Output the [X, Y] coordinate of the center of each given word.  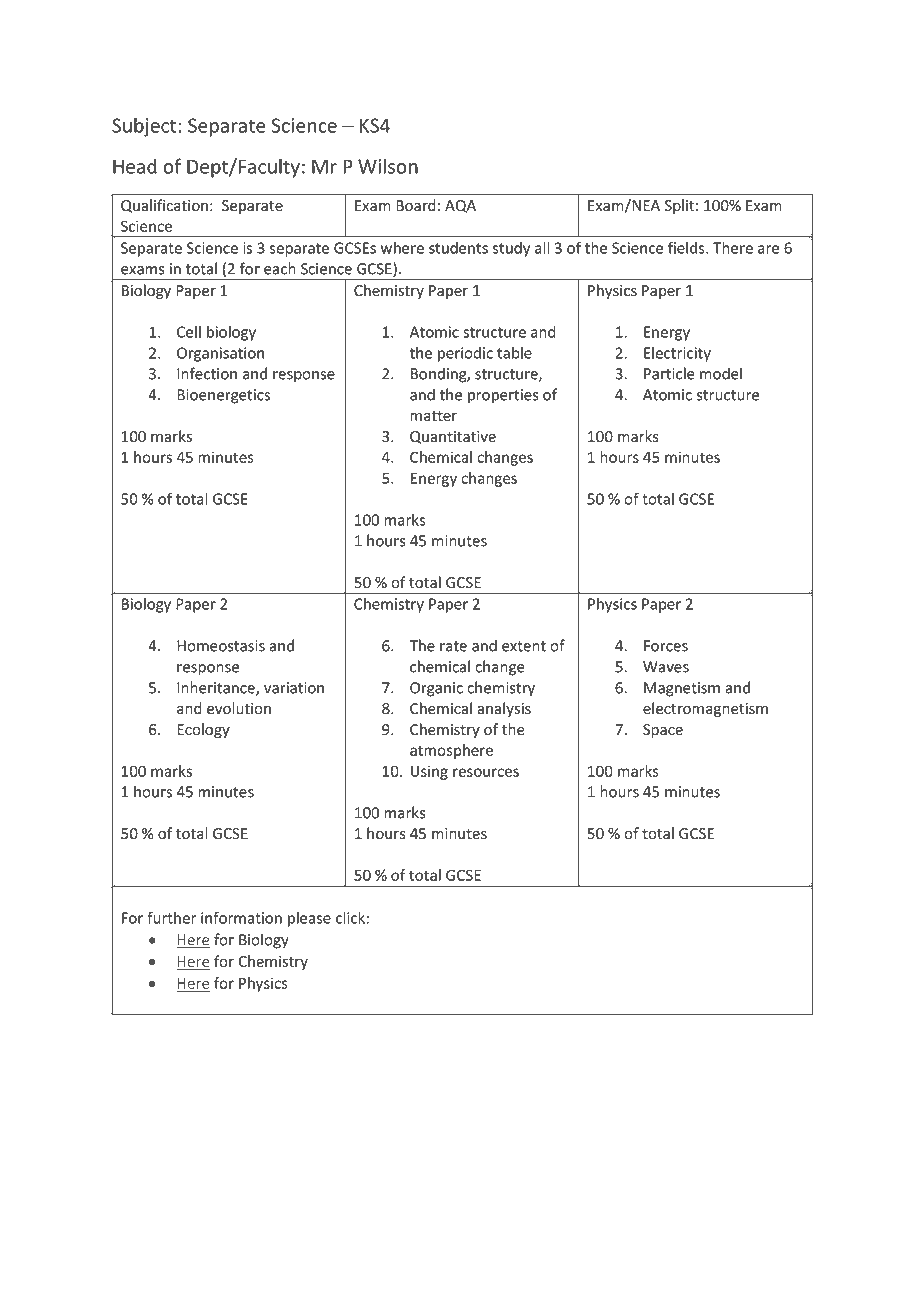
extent [524, 646]
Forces [666, 646]
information [241, 917]
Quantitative [453, 437]
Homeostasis [221, 646]
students [458, 248]
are [769, 249]
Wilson [388, 166]
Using [429, 772]
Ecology [203, 730]
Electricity [677, 354]
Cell [189, 332]
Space [663, 731]
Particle [669, 373]
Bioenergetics [223, 396]
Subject [144, 127]
